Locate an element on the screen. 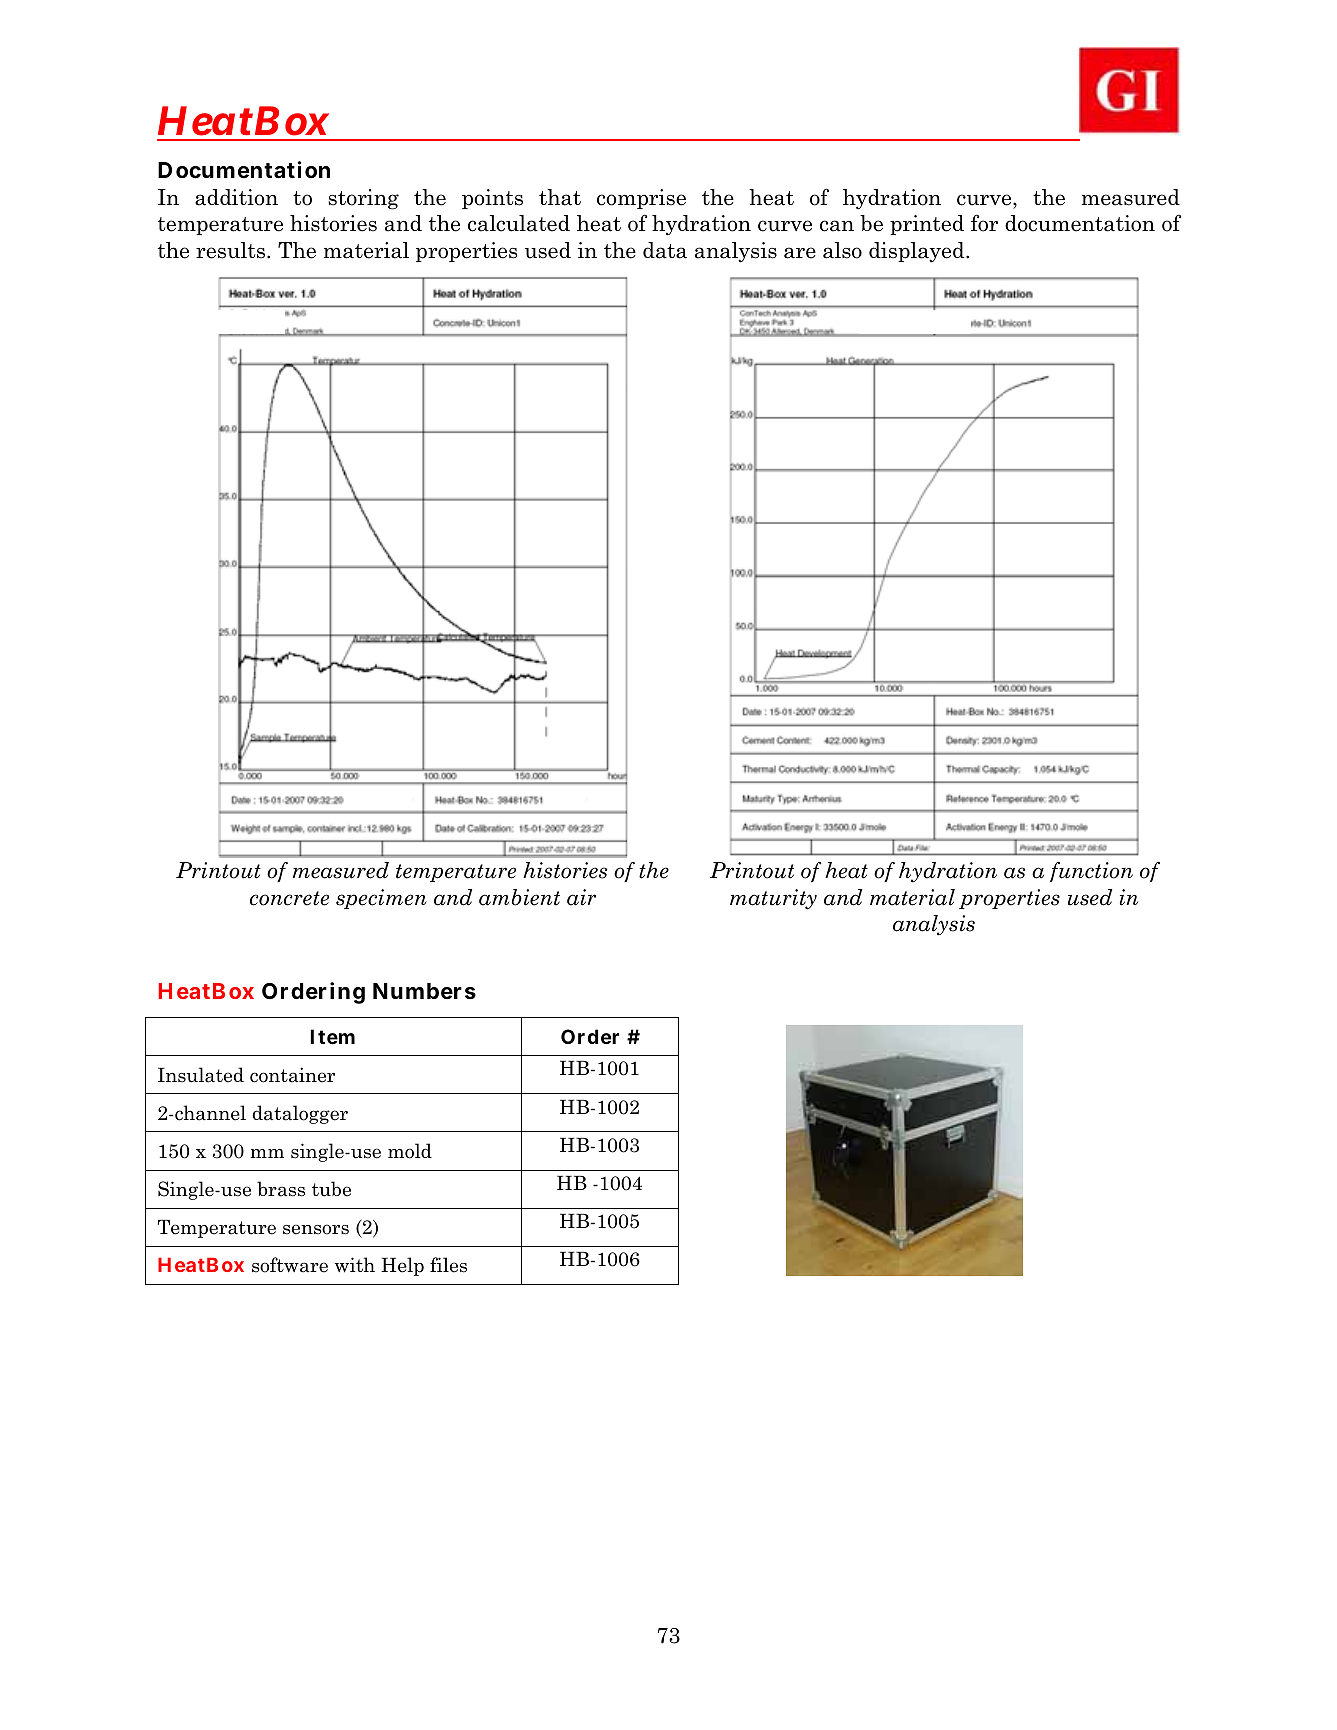 The height and width of the screenshot is (1730, 1337). displayed is located at coordinates (918, 252).
